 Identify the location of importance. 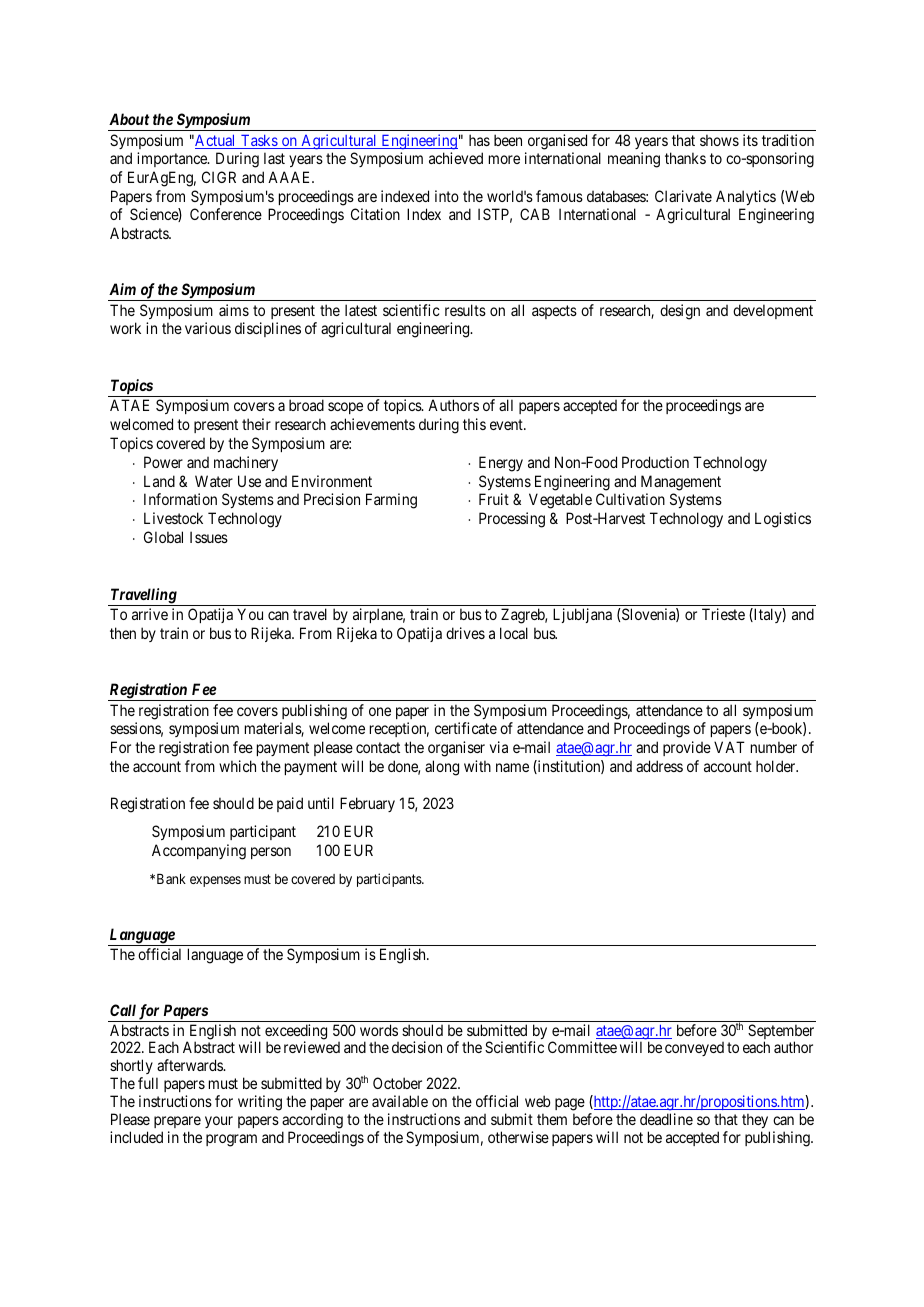
(173, 159).
